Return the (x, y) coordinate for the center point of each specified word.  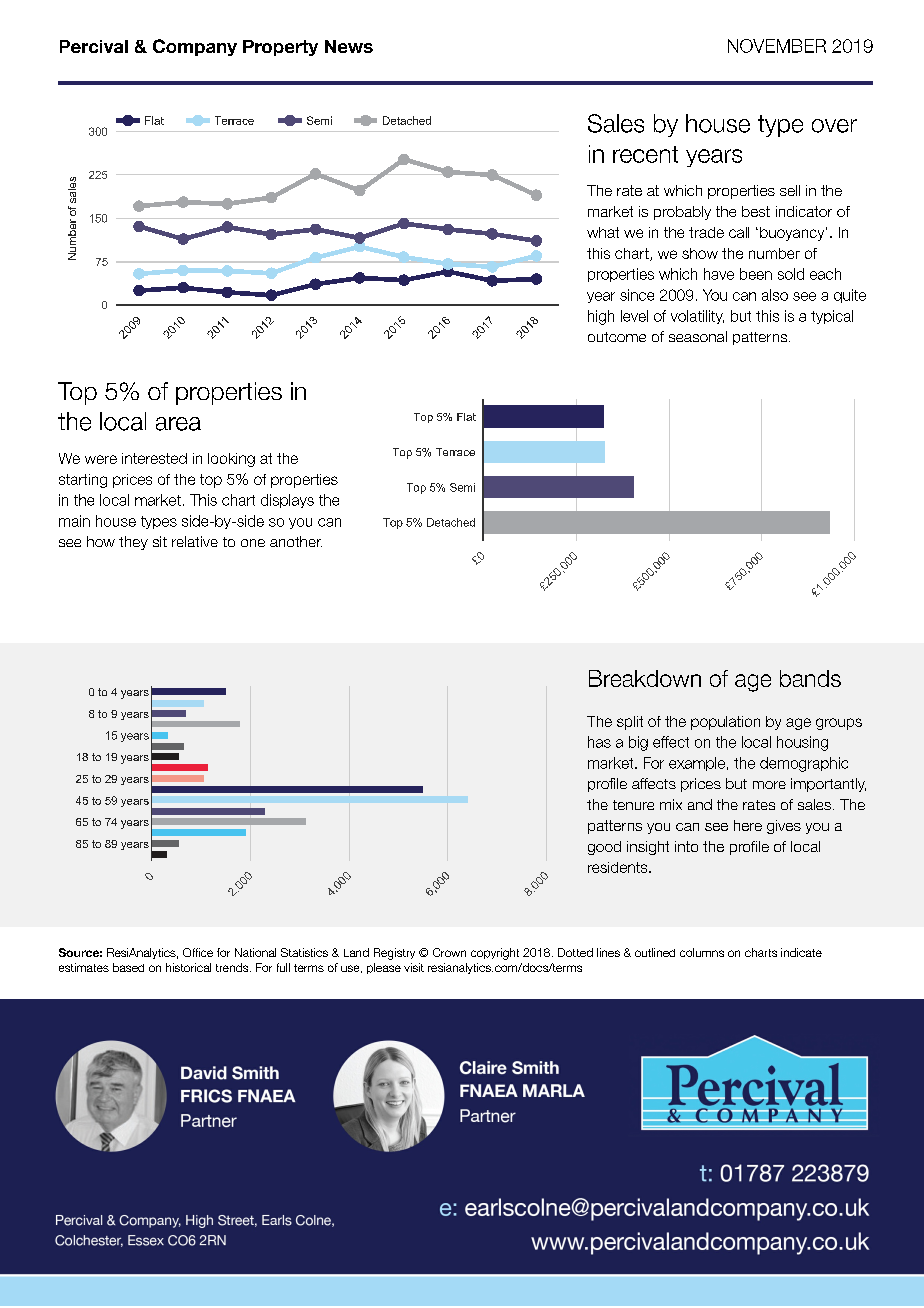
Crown (449, 952)
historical (188, 967)
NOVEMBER (777, 46)
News (349, 46)
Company (195, 47)
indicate (801, 952)
